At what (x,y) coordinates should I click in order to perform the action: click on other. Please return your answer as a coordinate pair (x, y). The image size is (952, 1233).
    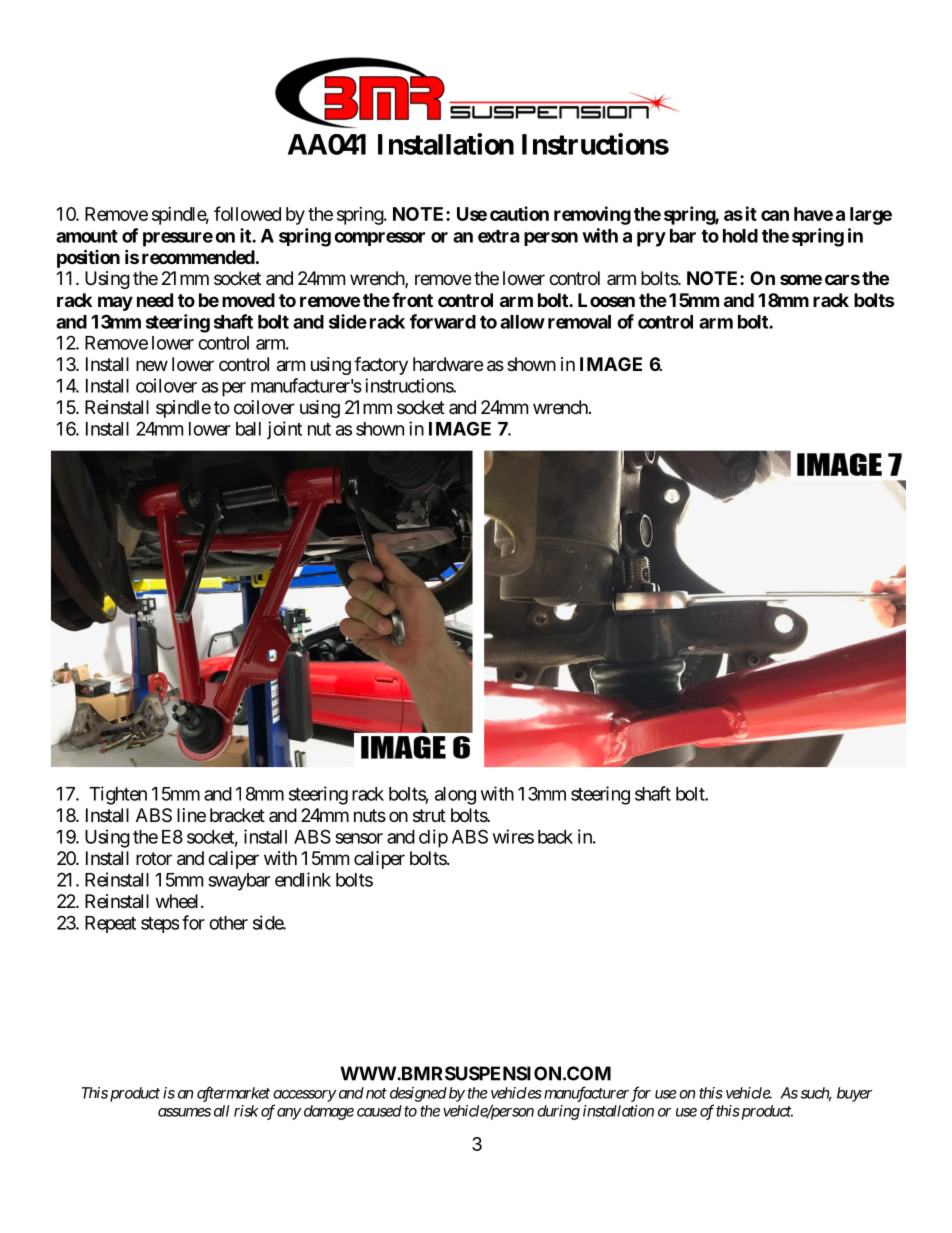
    Looking at the image, I should click on (228, 923).
